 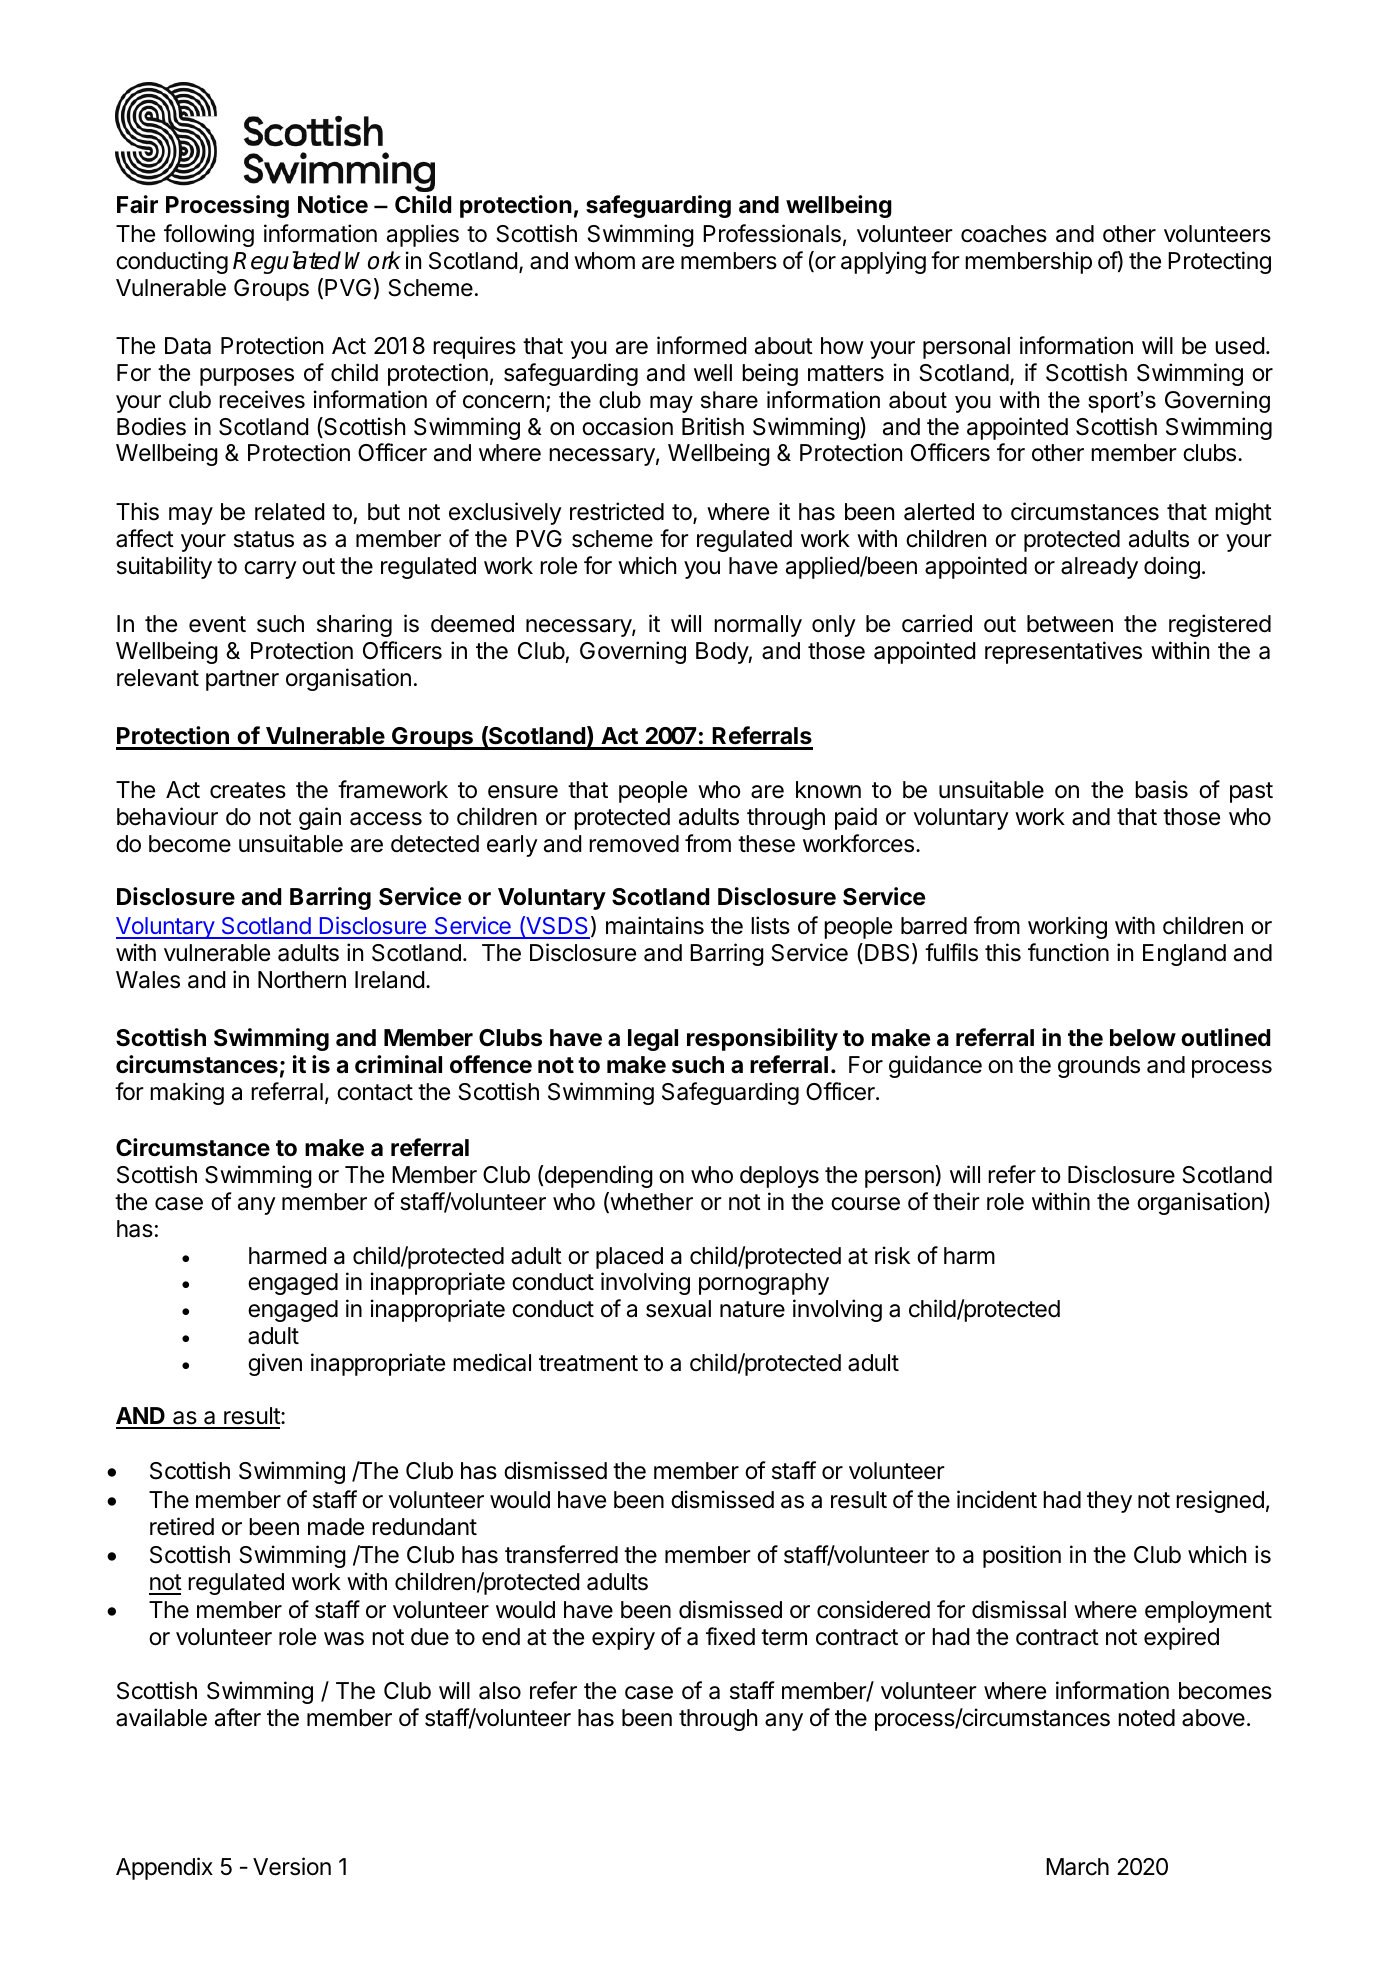 I want to click on March, so click(x=1077, y=1867).
